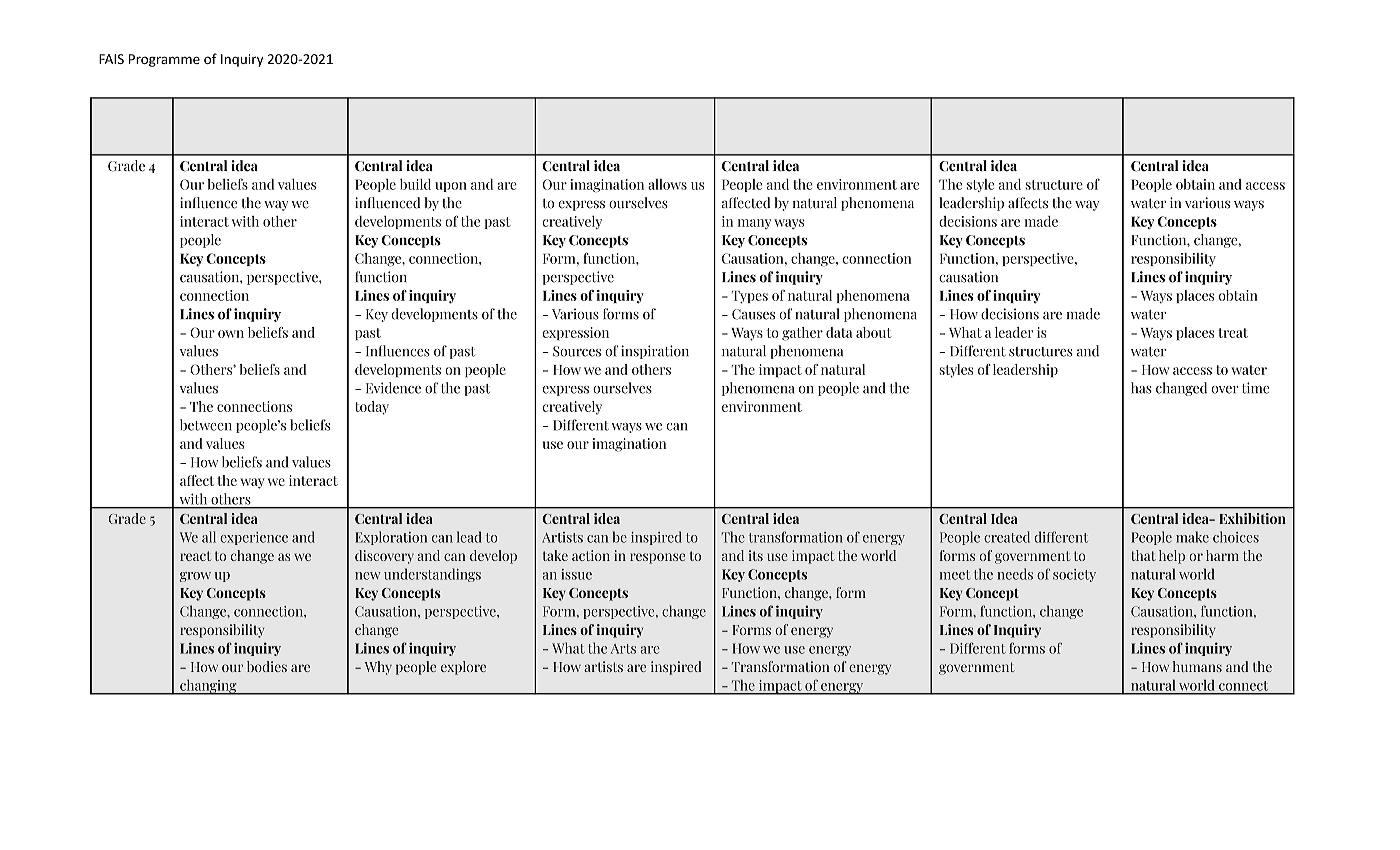 The image size is (1400, 850). Describe the element at coordinates (1141, 388) in the screenshot. I see `has` at that location.
